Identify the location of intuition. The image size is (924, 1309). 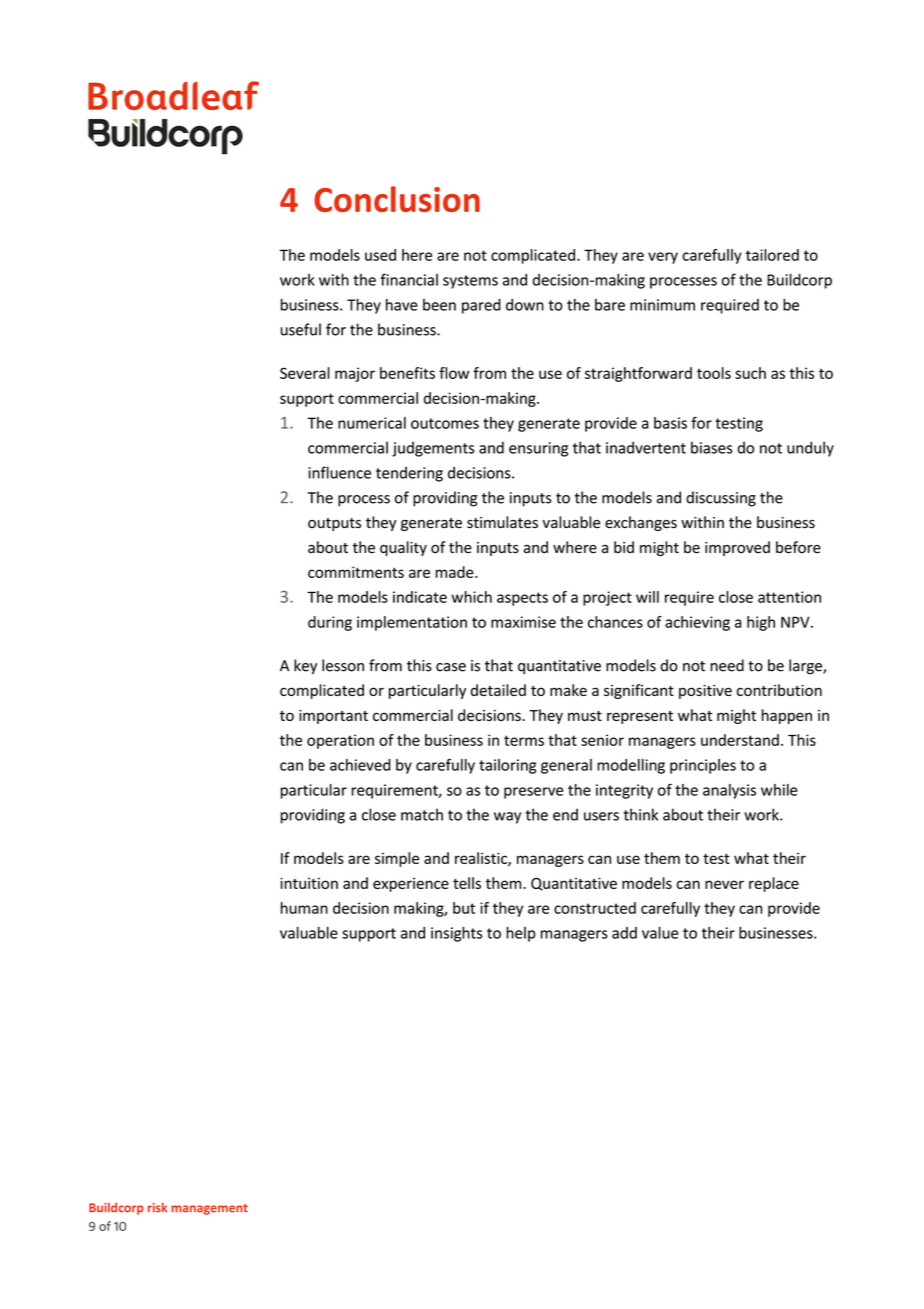
(309, 883).
